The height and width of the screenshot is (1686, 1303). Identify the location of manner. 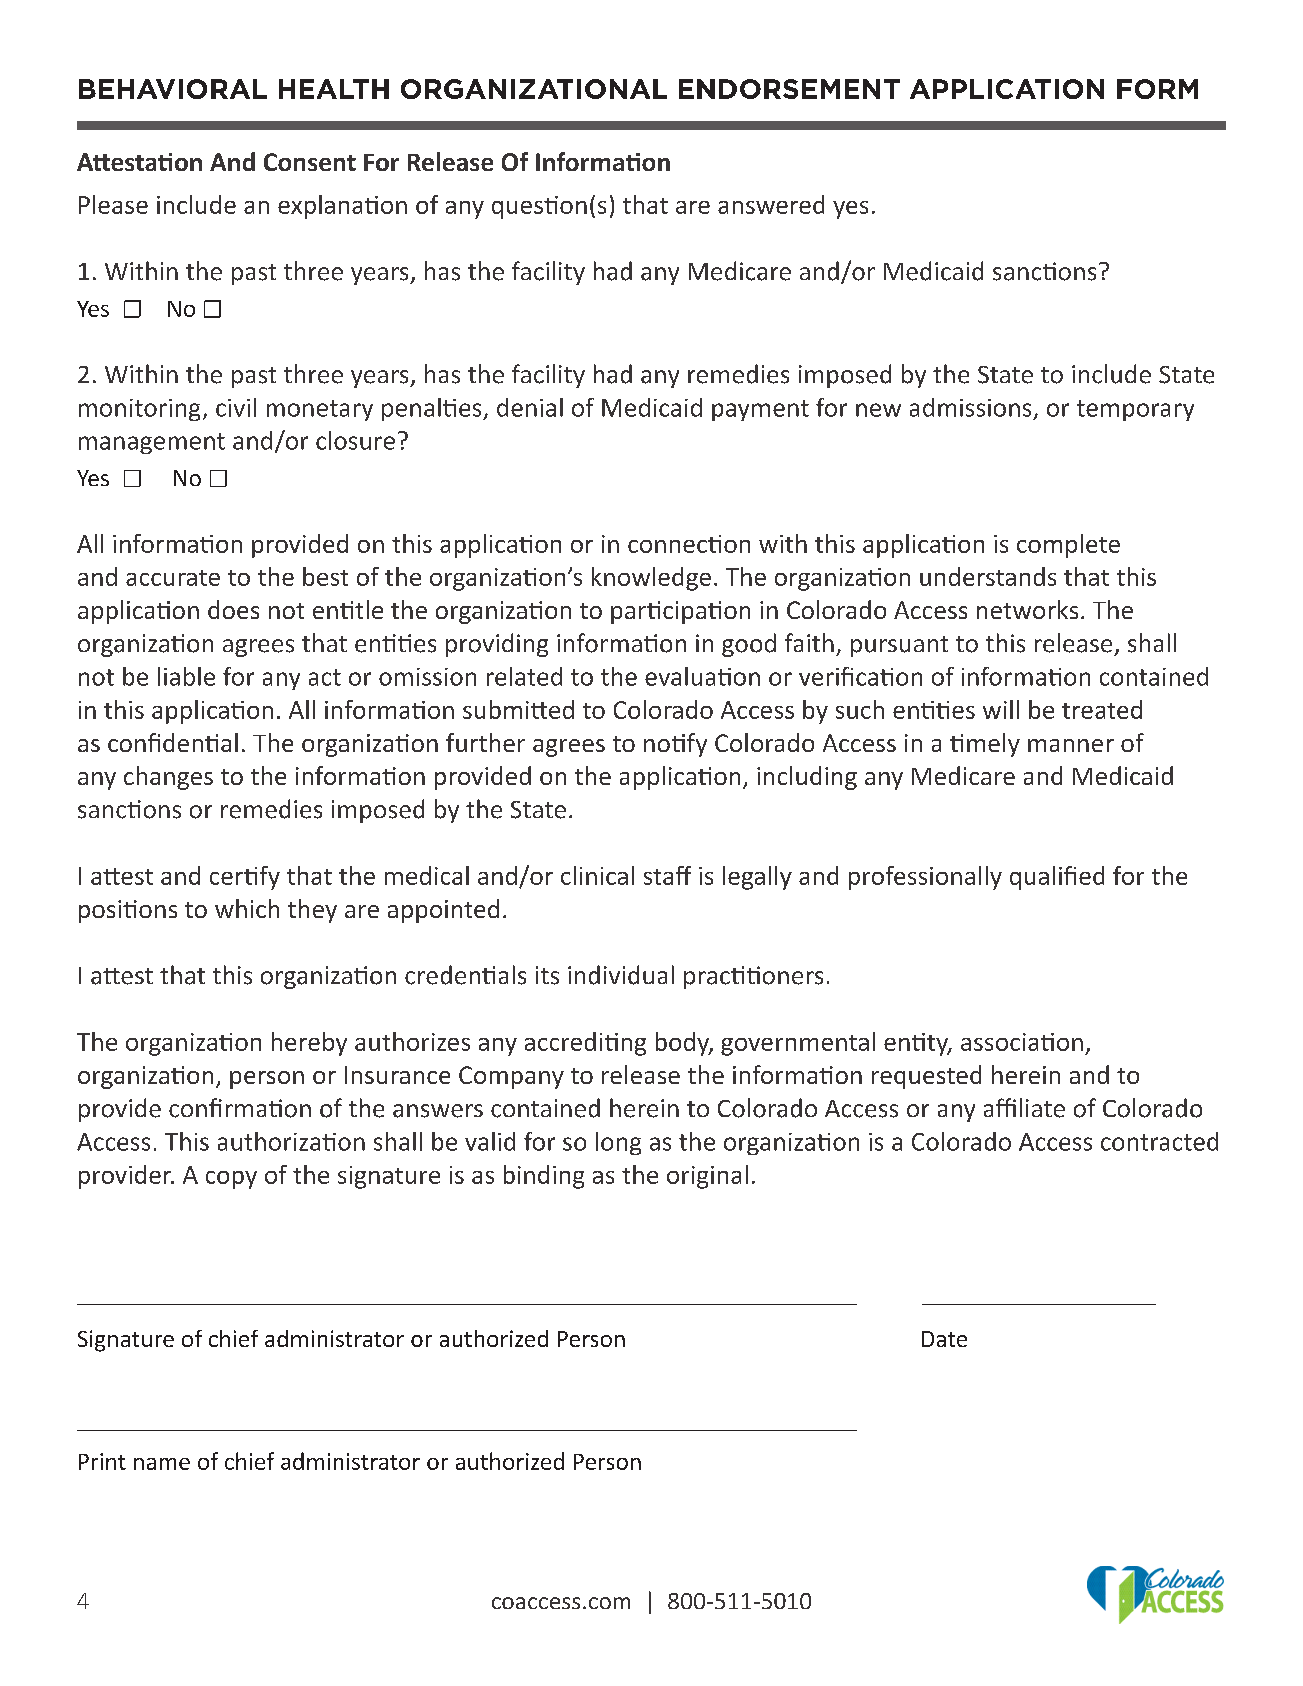
(1071, 745).
